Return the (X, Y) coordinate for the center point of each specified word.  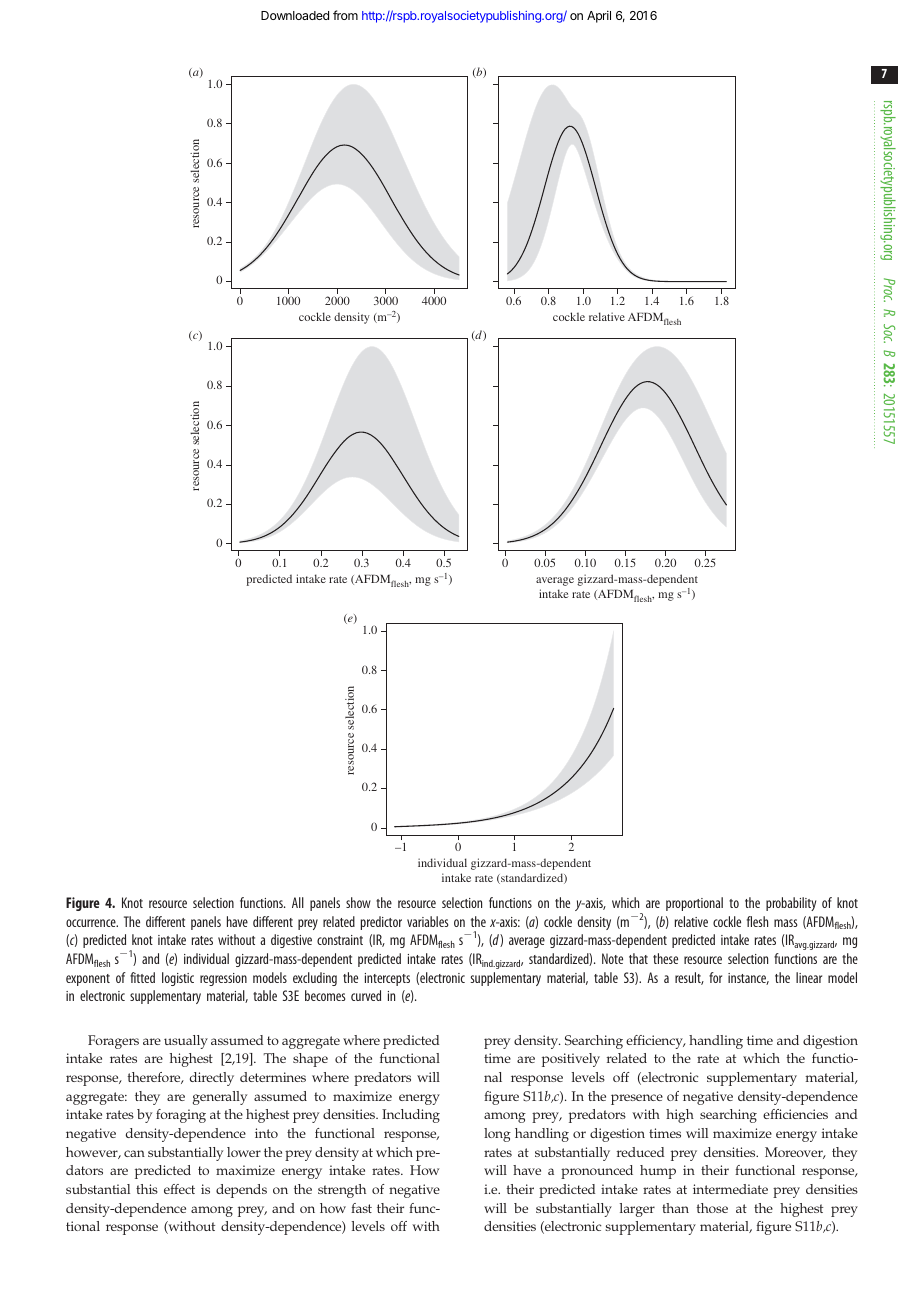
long (497, 1135)
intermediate (730, 1189)
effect (179, 1189)
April (599, 16)
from (345, 15)
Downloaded (295, 15)
